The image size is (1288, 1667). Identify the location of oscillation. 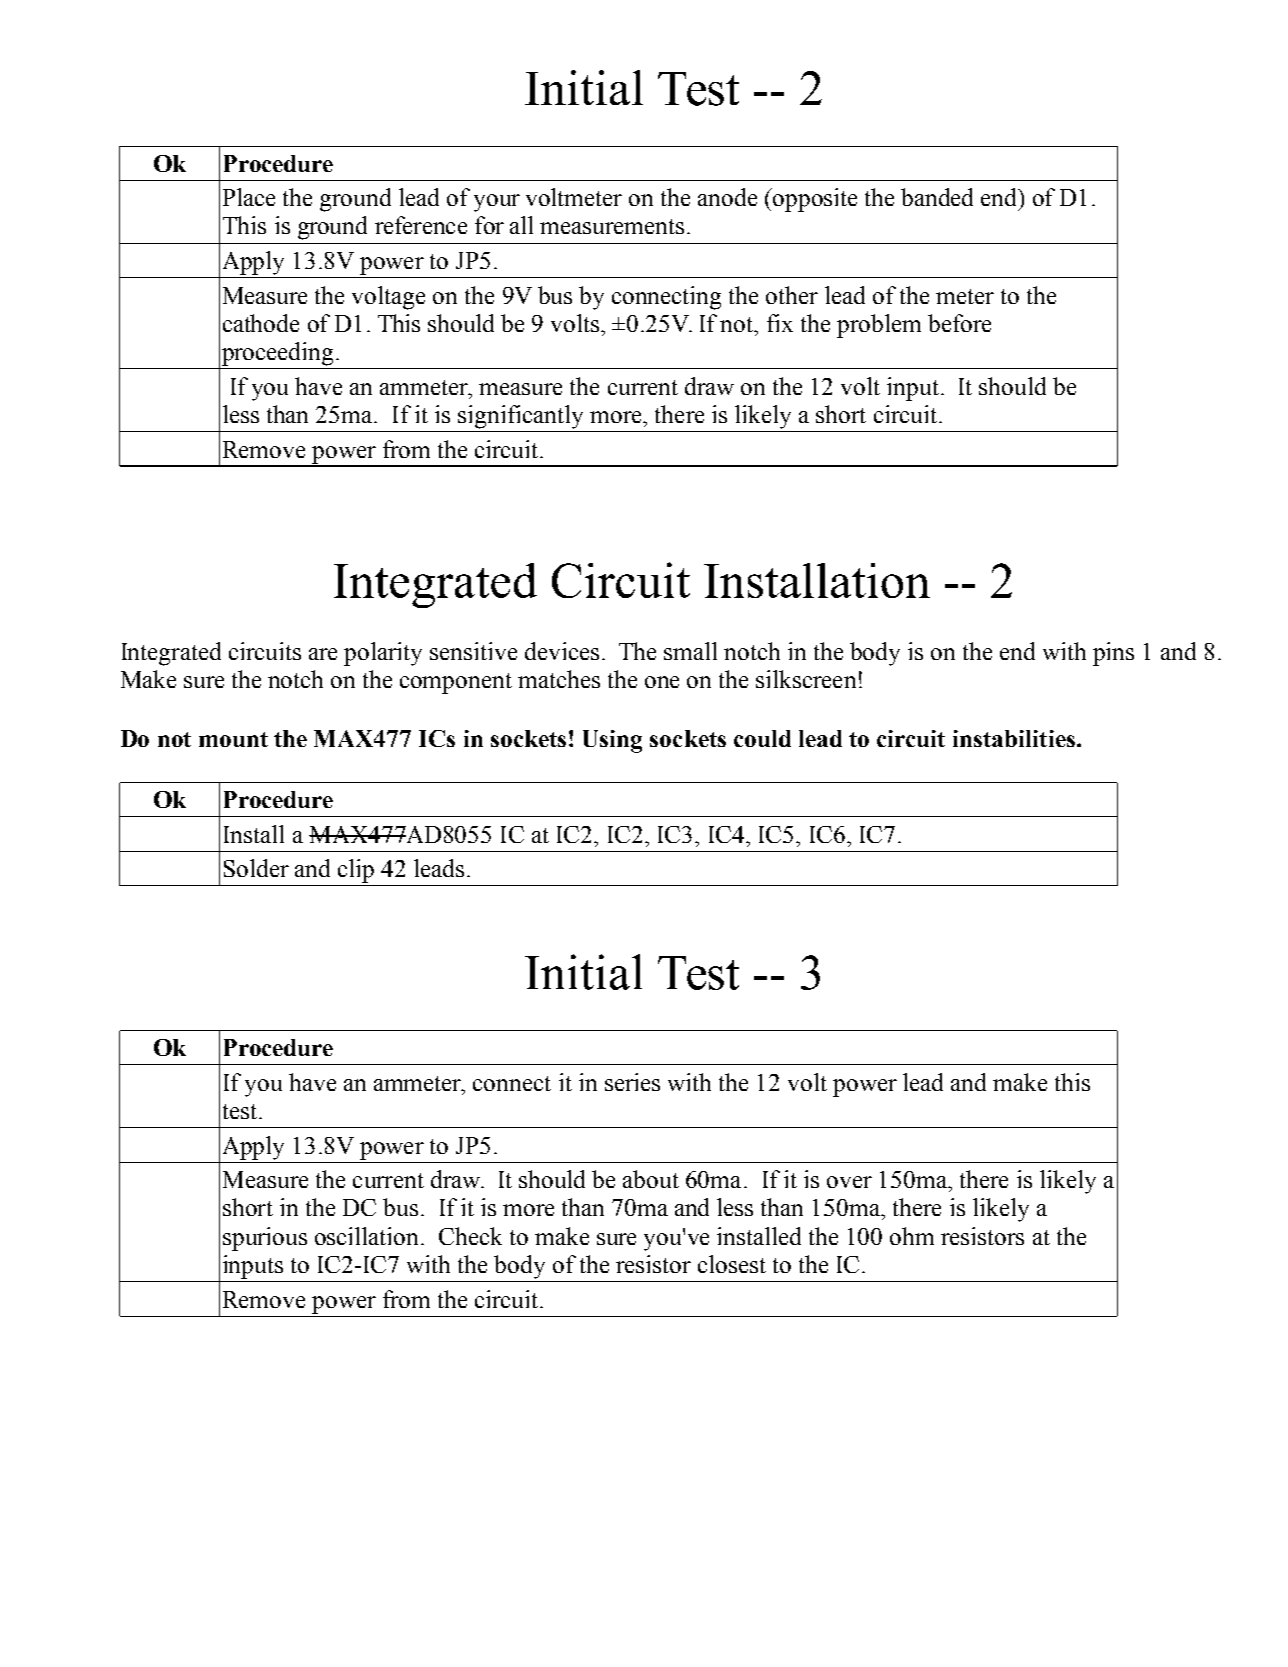
(368, 1236).
